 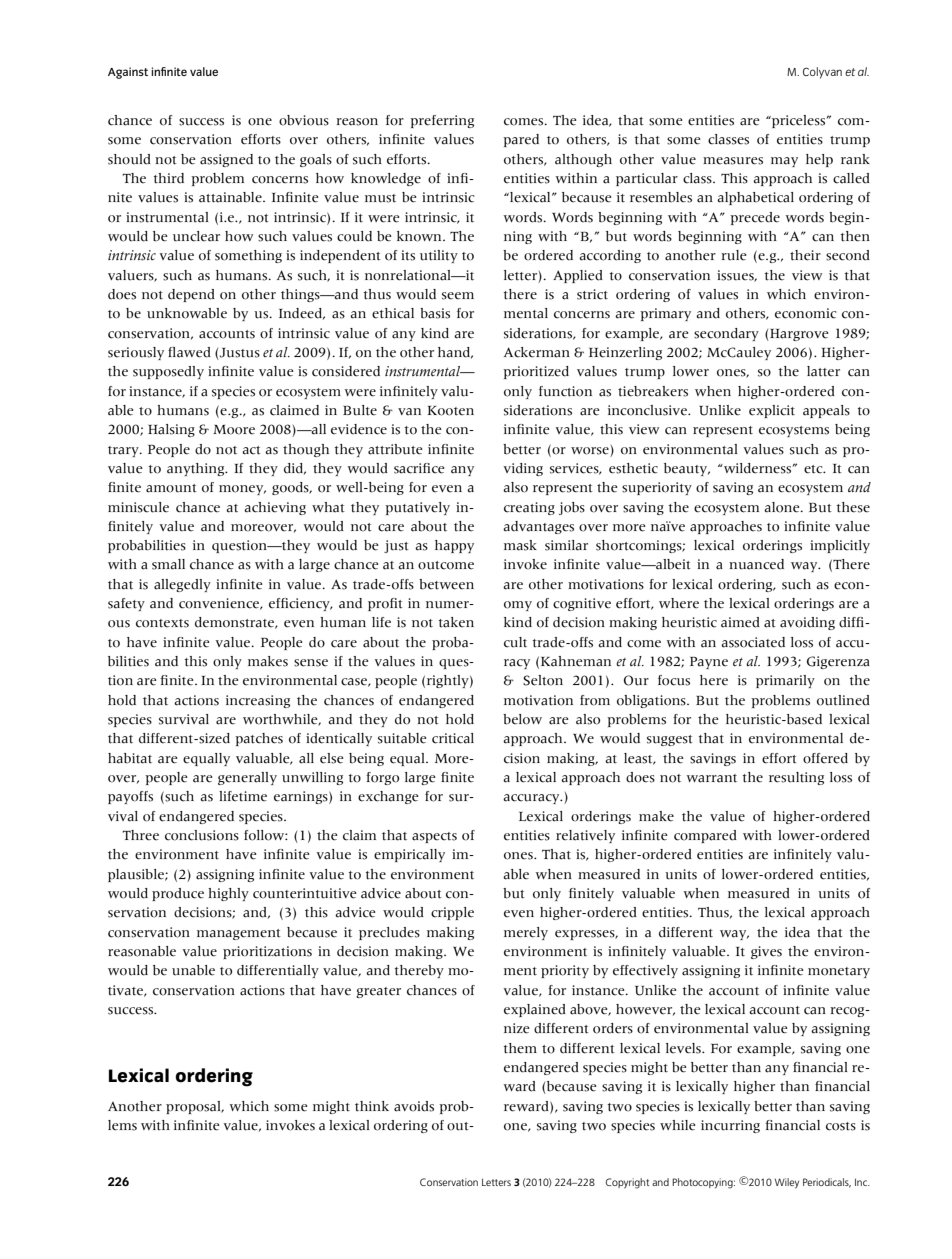 What do you see at coordinates (796, 778) in the screenshot?
I see `resulting` at bounding box center [796, 778].
